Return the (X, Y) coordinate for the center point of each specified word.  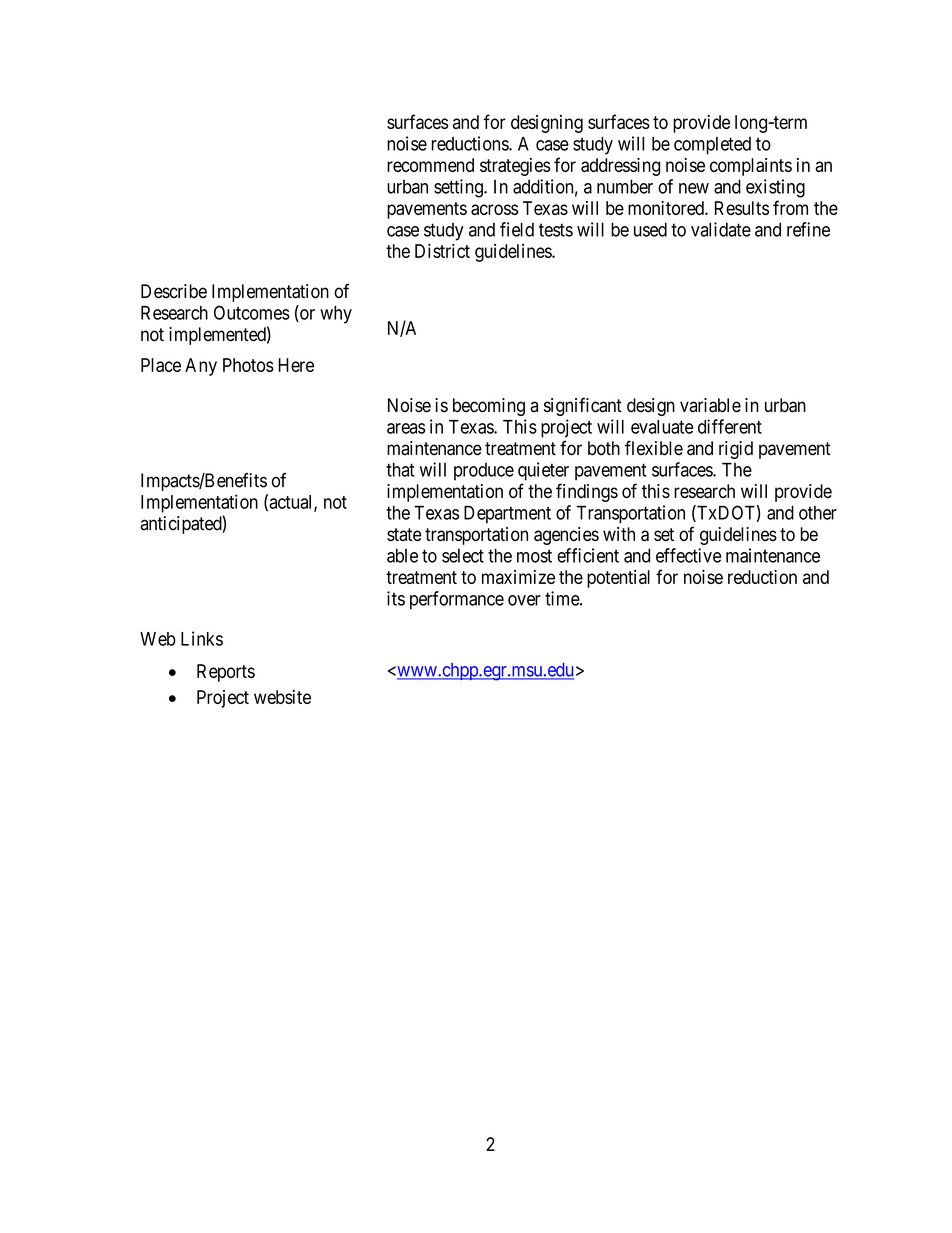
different (730, 426)
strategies (515, 167)
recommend (430, 165)
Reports (226, 673)
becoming (489, 407)
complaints (751, 167)
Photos (248, 365)
